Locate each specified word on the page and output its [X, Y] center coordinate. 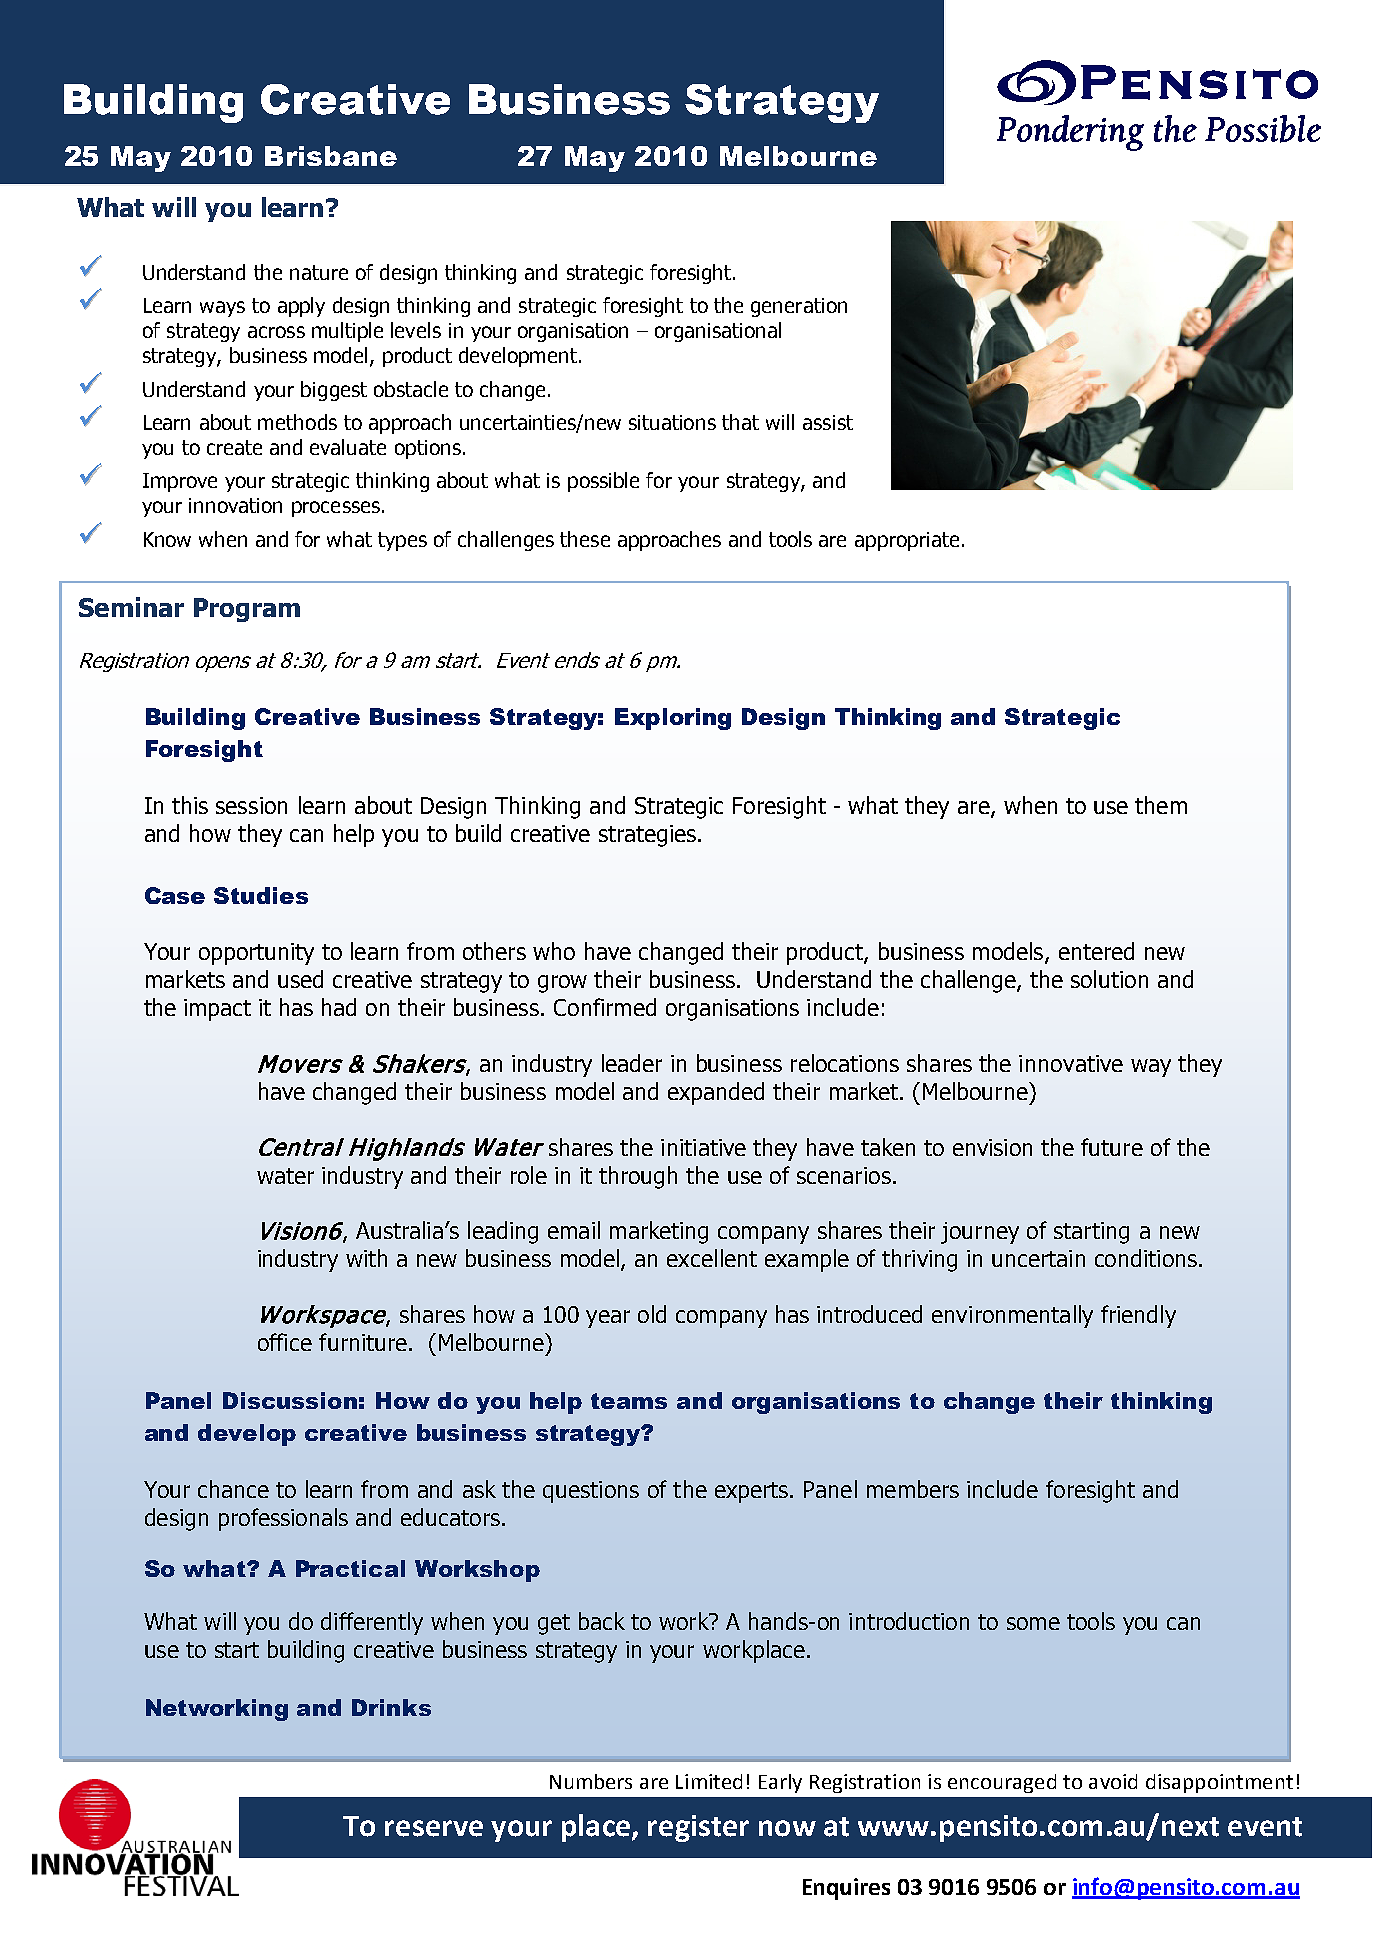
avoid [1113, 1781]
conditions [1146, 1258]
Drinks [391, 1707]
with [366, 1258]
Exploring [673, 719]
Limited [709, 1781]
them [1161, 805]
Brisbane [331, 156]
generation [799, 307]
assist [828, 422]
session [251, 805]
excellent [712, 1258]
